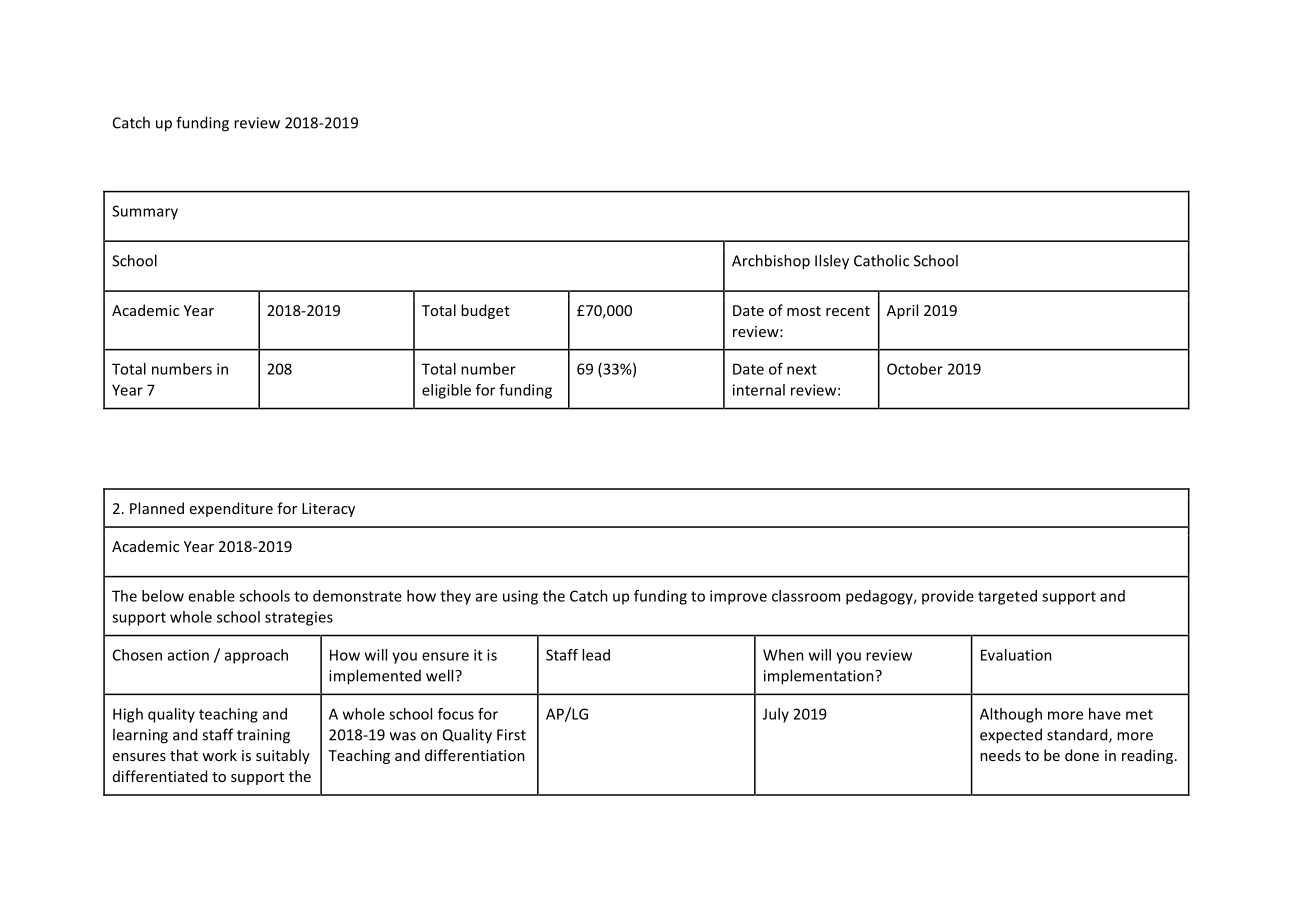 This screenshot has height=924, width=1308. Describe the element at coordinates (145, 212) in the screenshot. I see `Summary` at that location.
